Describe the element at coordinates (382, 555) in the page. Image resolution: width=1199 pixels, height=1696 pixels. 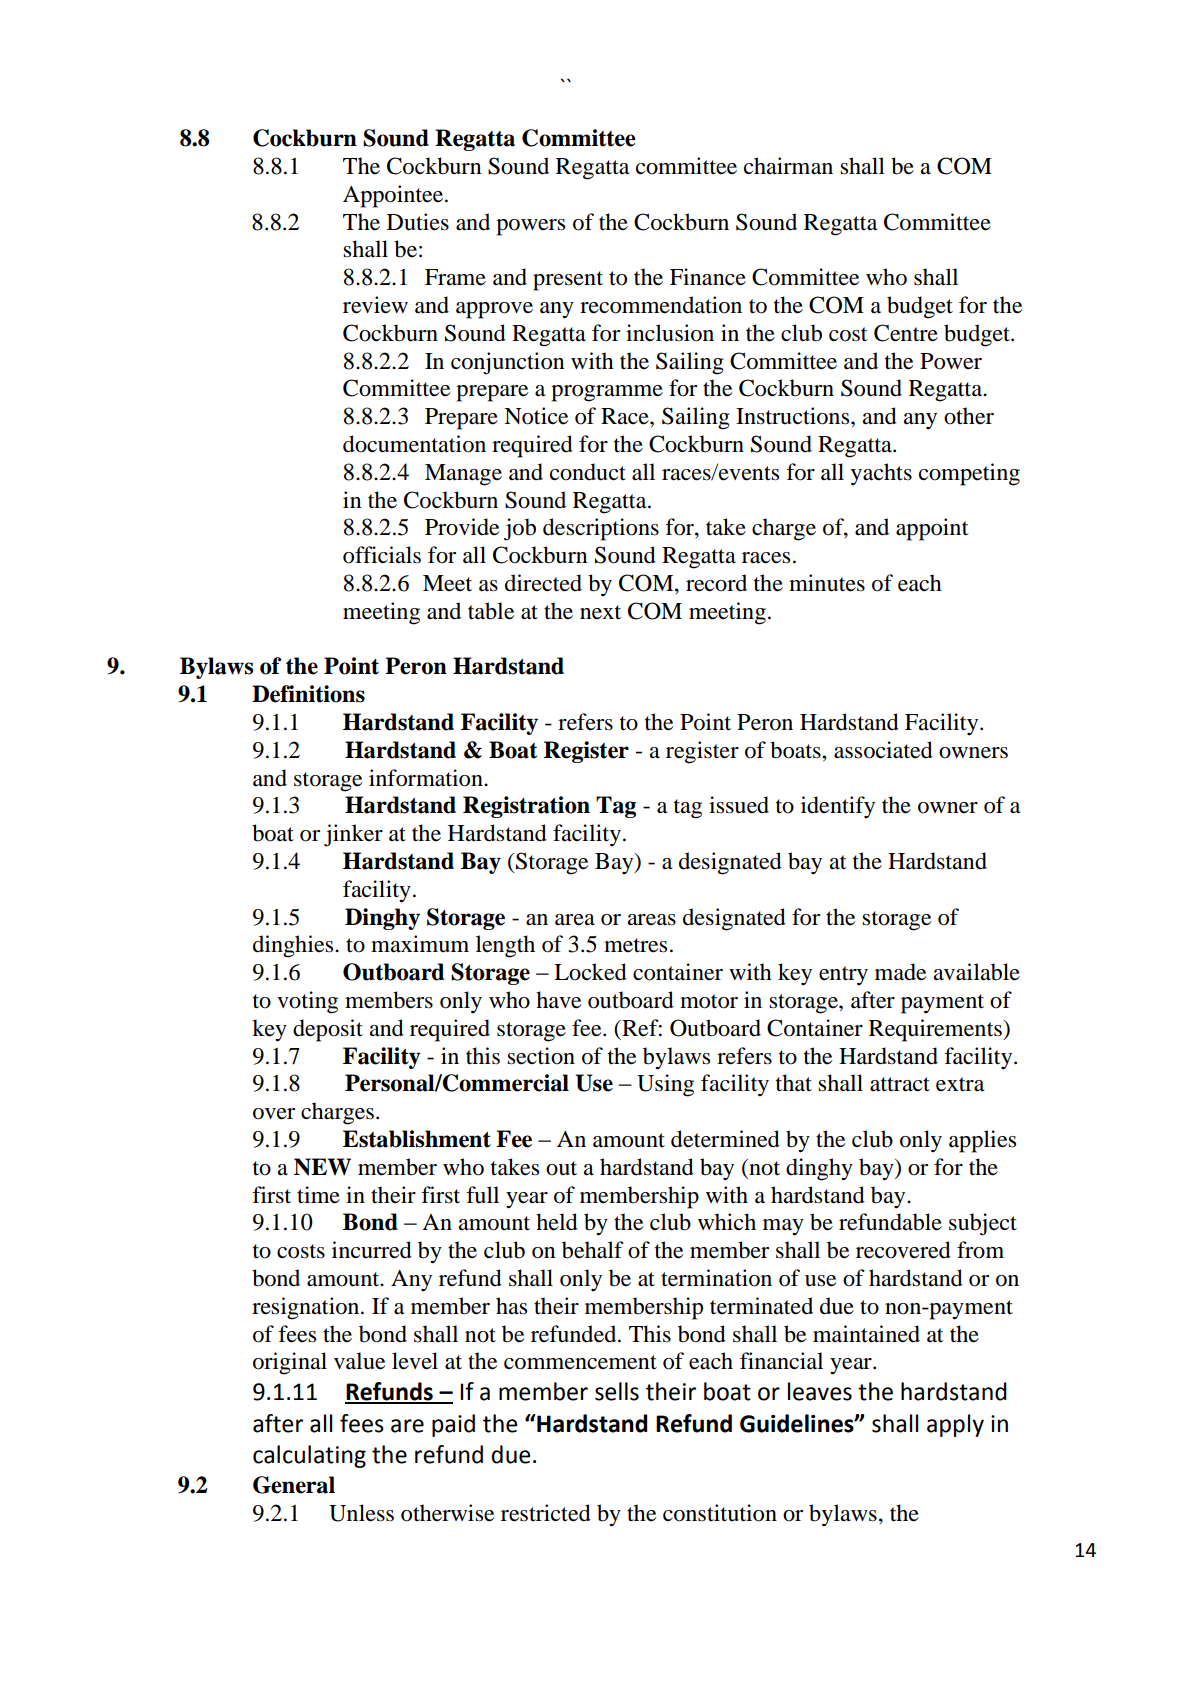
I see `officials` at that location.
